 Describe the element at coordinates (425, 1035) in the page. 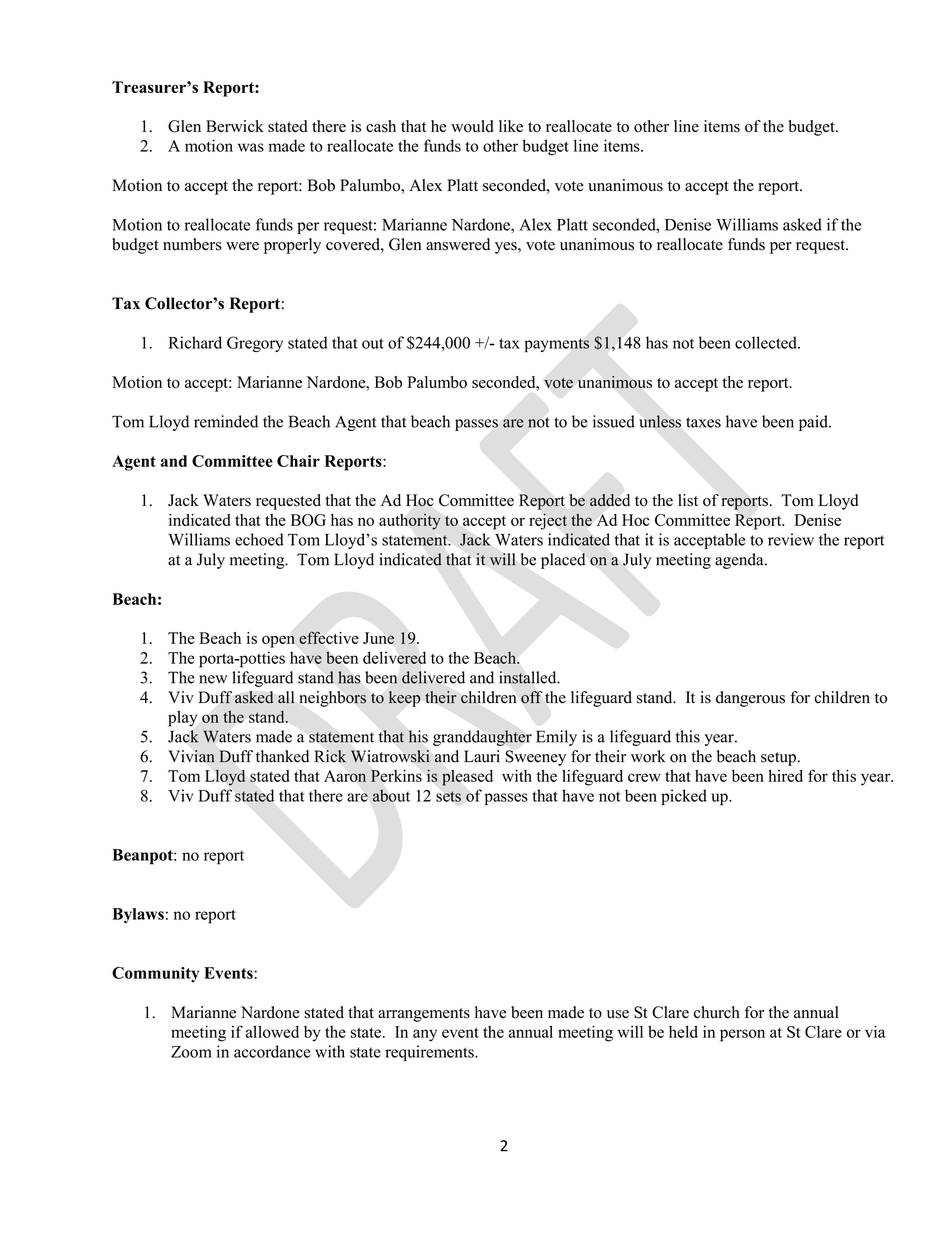

I see `any` at that location.
